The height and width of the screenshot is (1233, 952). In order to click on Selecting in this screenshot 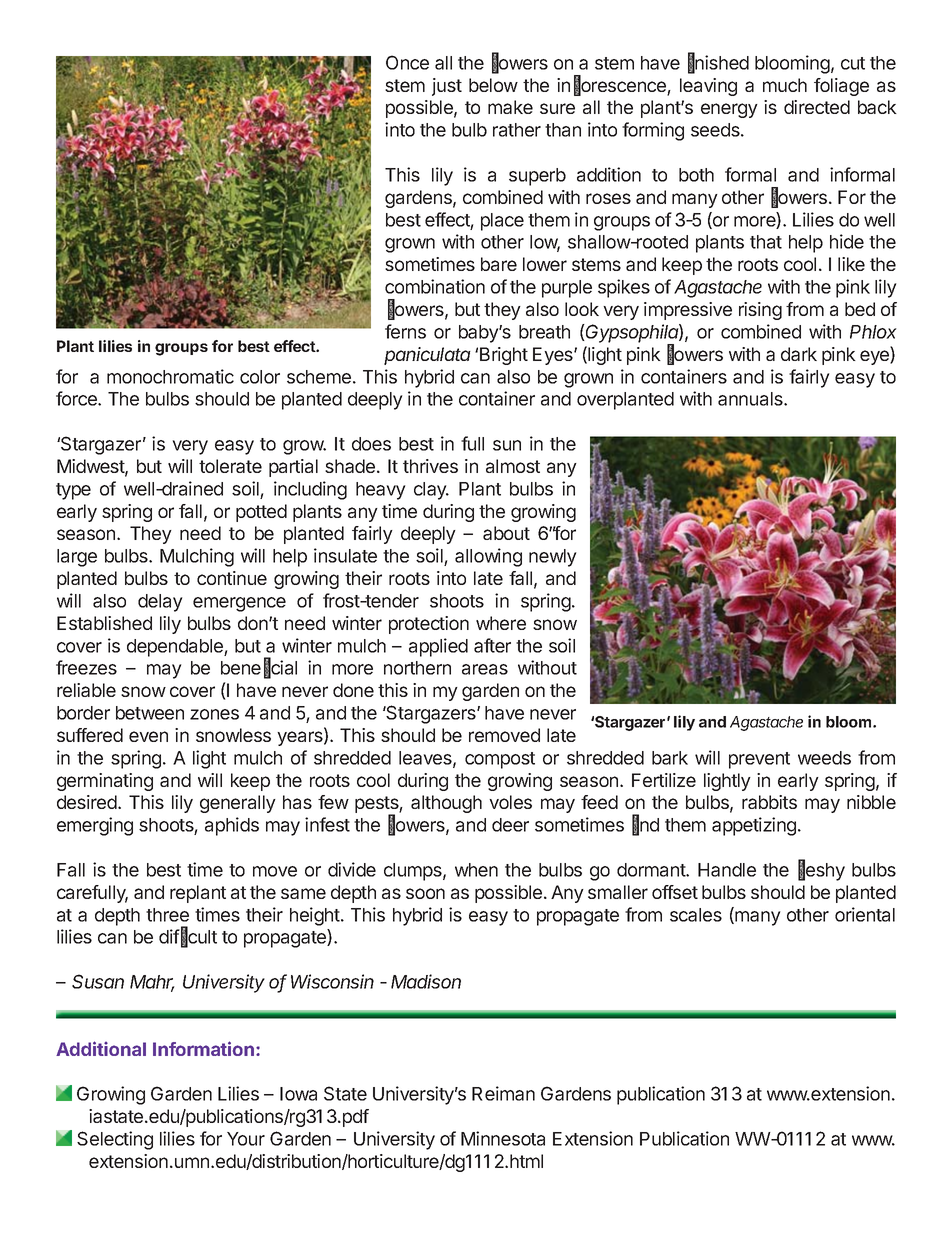, I will do `click(115, 1140)`.
